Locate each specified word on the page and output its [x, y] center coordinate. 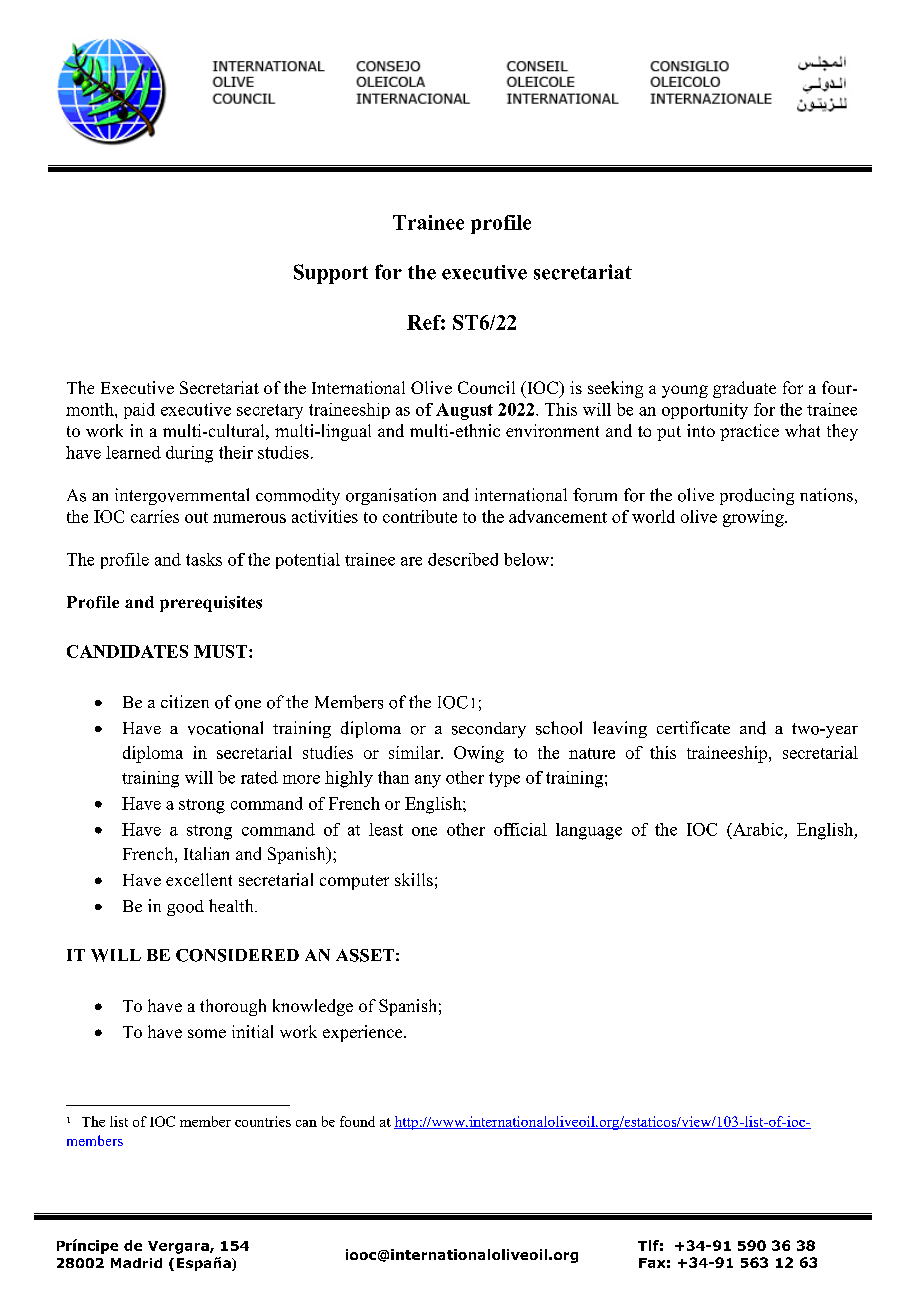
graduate [744, 389]
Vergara [179, 1247]
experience [364, 1033]
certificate [693, 727]
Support [331, 274]
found [357, 1121]
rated [259, 777]
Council [486, 387]
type [504, 779]
